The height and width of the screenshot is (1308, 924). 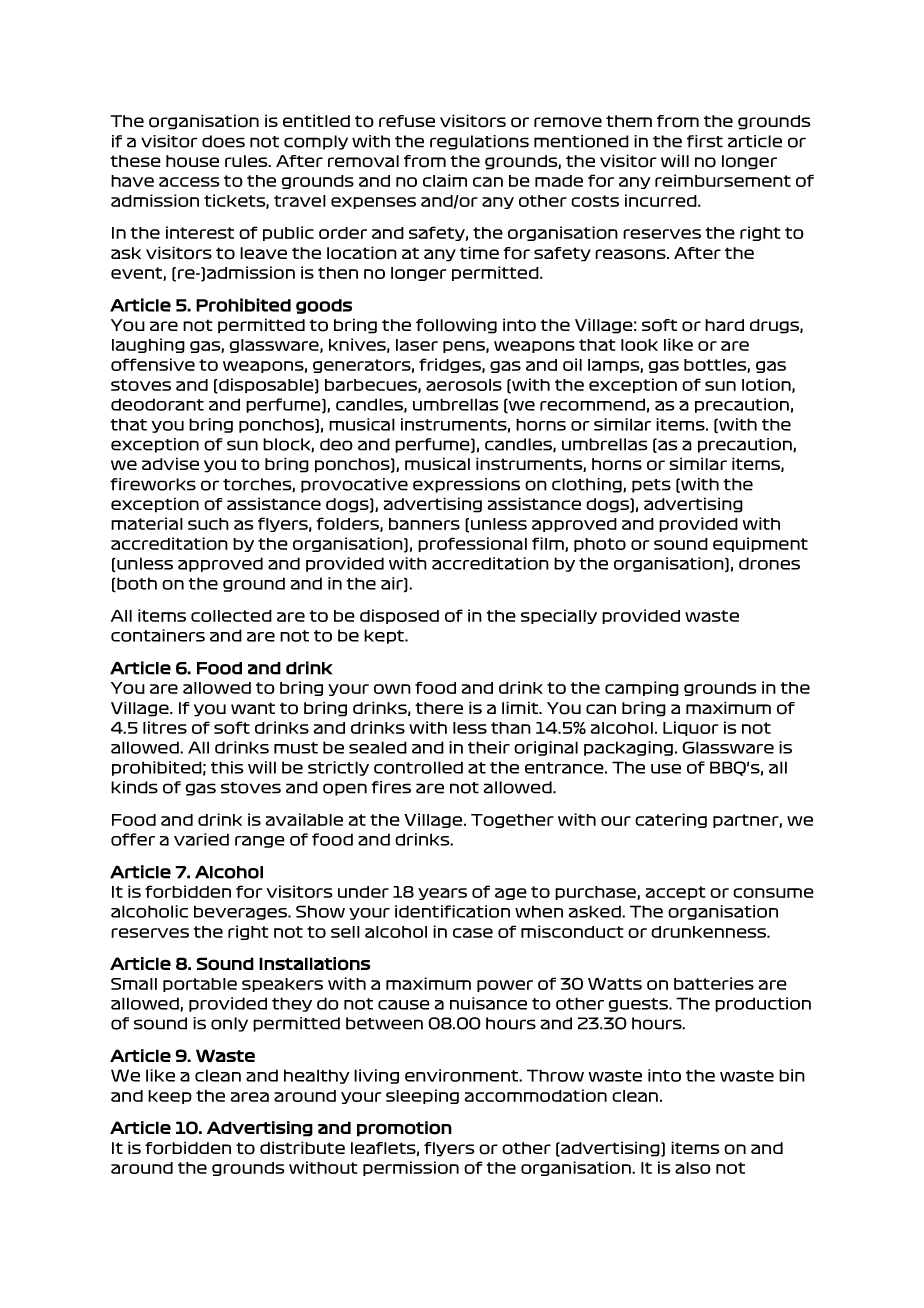 I want to click on does, so click(x=223, y=141).
